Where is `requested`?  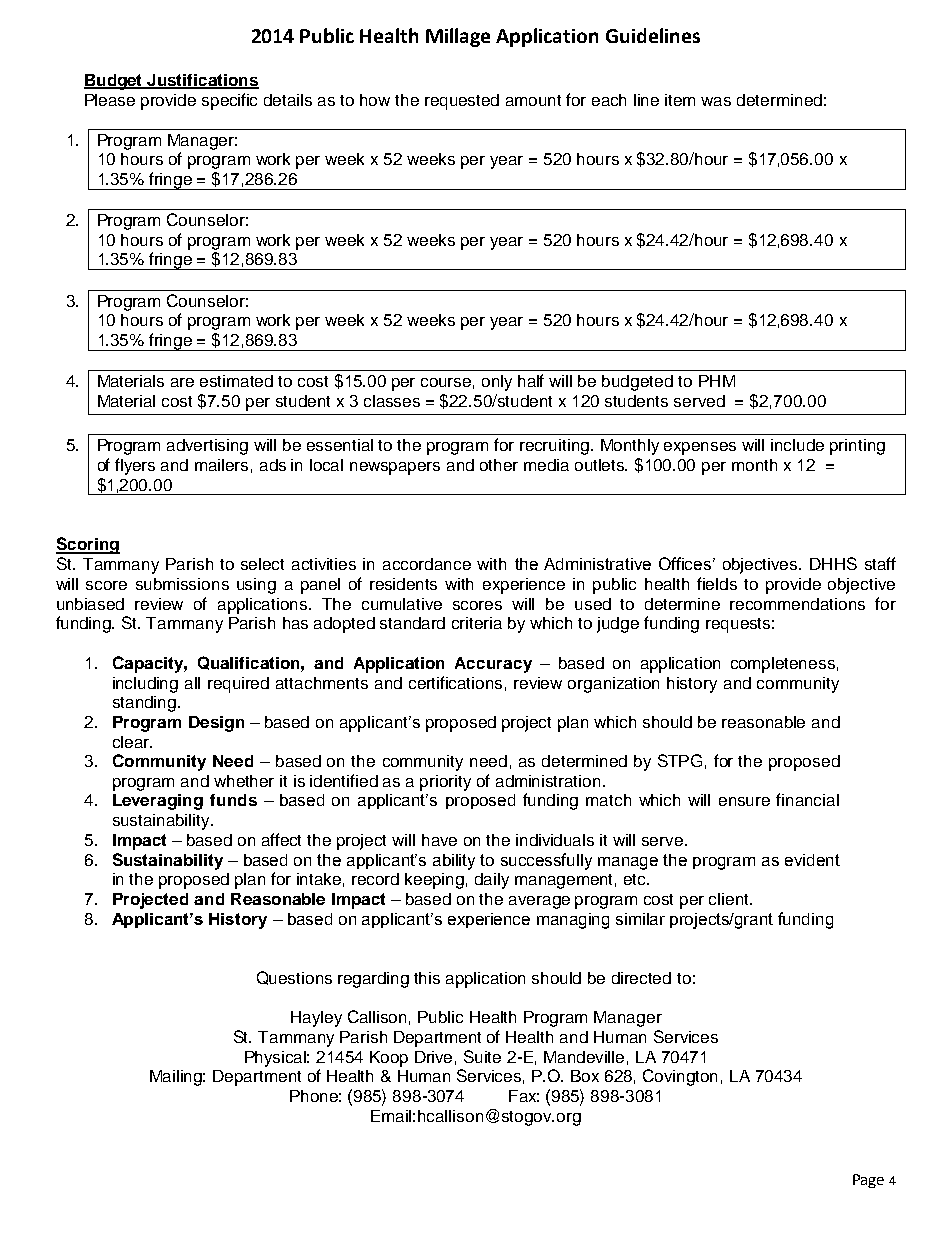 requested is located at coordinates (462, 102).
